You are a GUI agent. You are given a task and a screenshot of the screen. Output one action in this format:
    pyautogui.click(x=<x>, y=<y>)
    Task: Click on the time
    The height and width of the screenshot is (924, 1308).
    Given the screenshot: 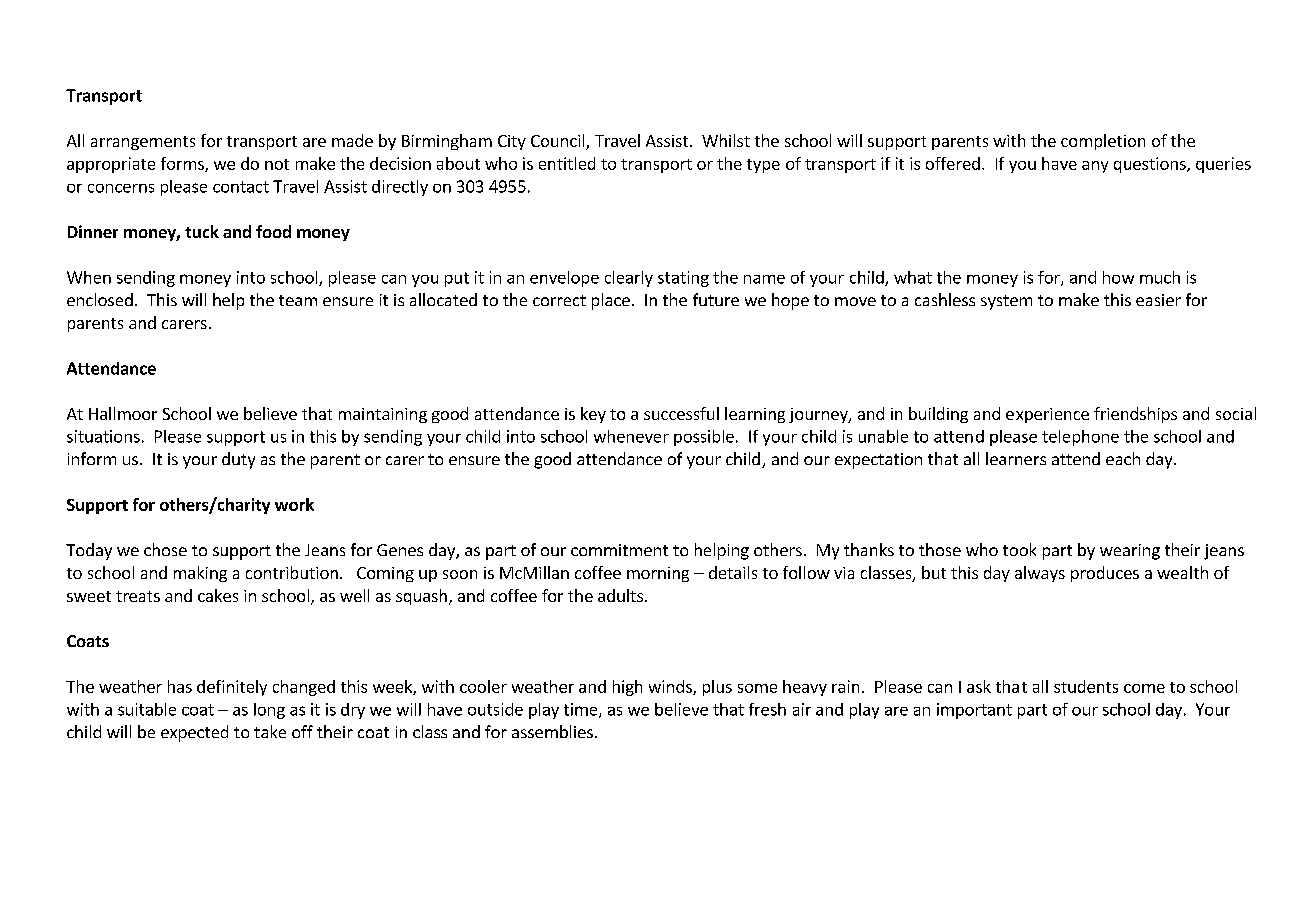 What is the action you would take?
    pyautogui.click(x=582, y=710)
